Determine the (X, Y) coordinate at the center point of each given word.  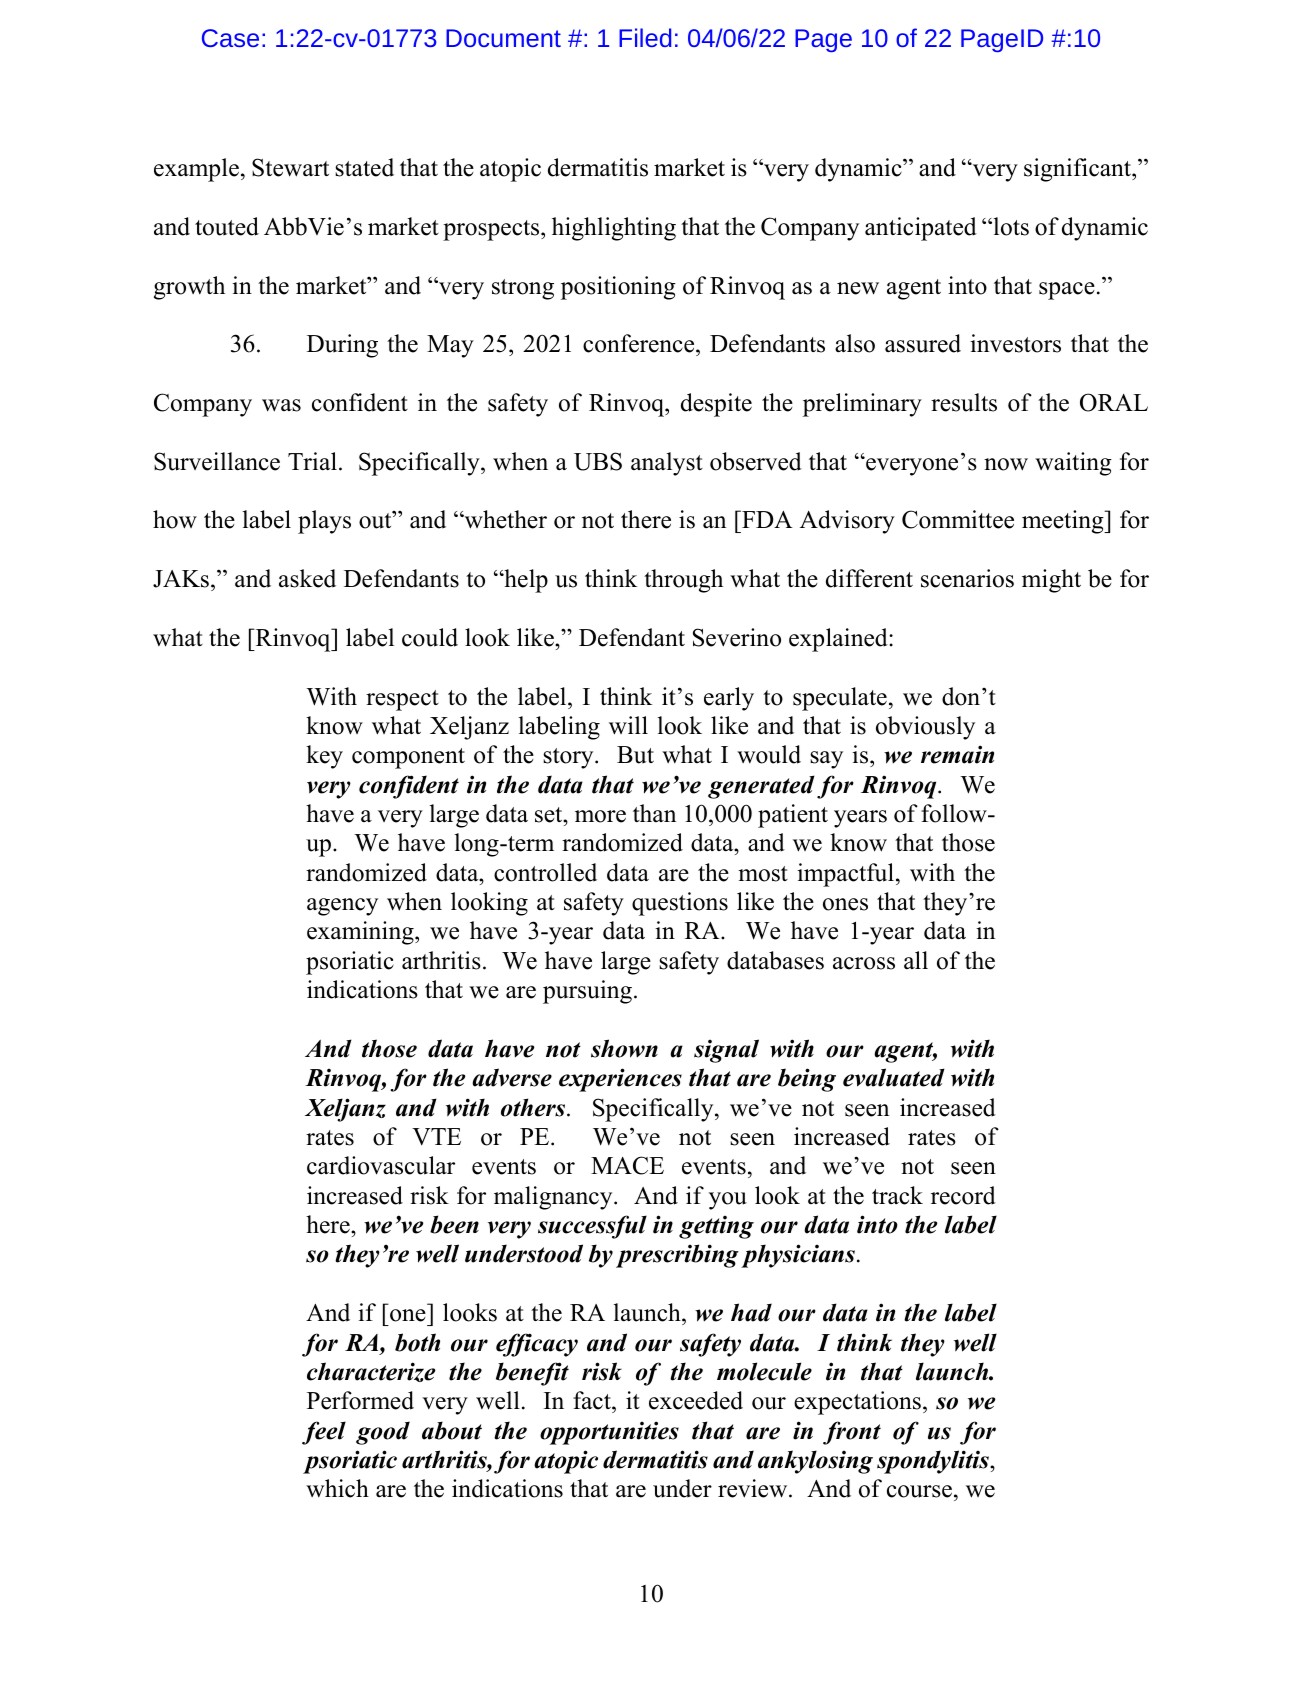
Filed (645, 37)
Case (230, 38)
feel (324, 1433)
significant (1078, 170)
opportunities (609, 1433)
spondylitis (934, 1462)
